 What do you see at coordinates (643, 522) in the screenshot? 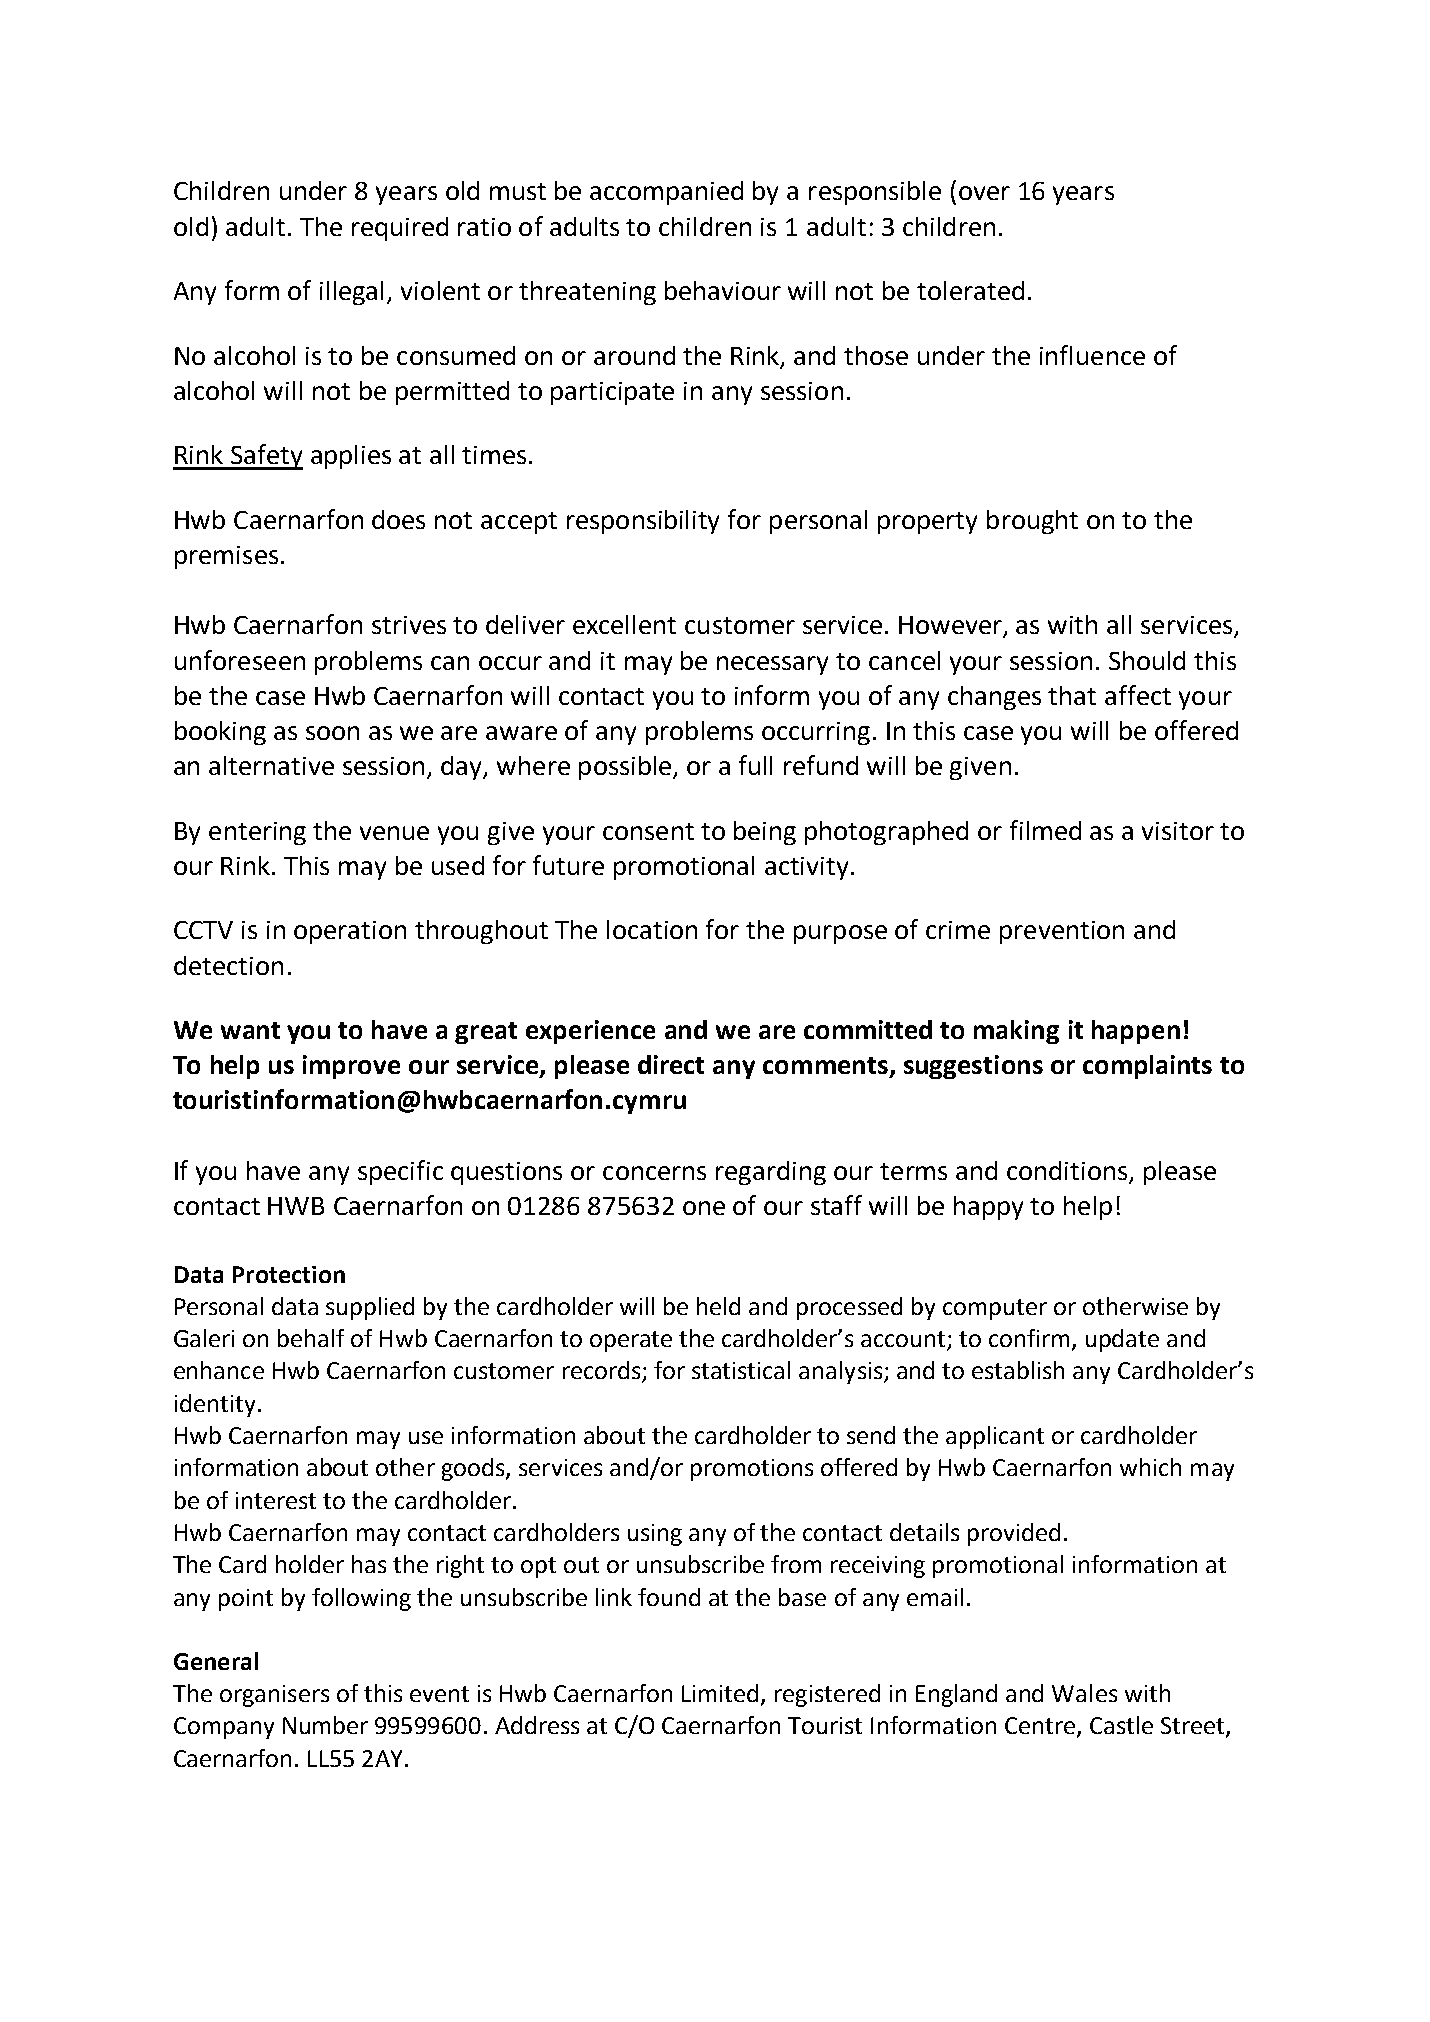
I see `responsibility` at bounding box center [643, 522].
